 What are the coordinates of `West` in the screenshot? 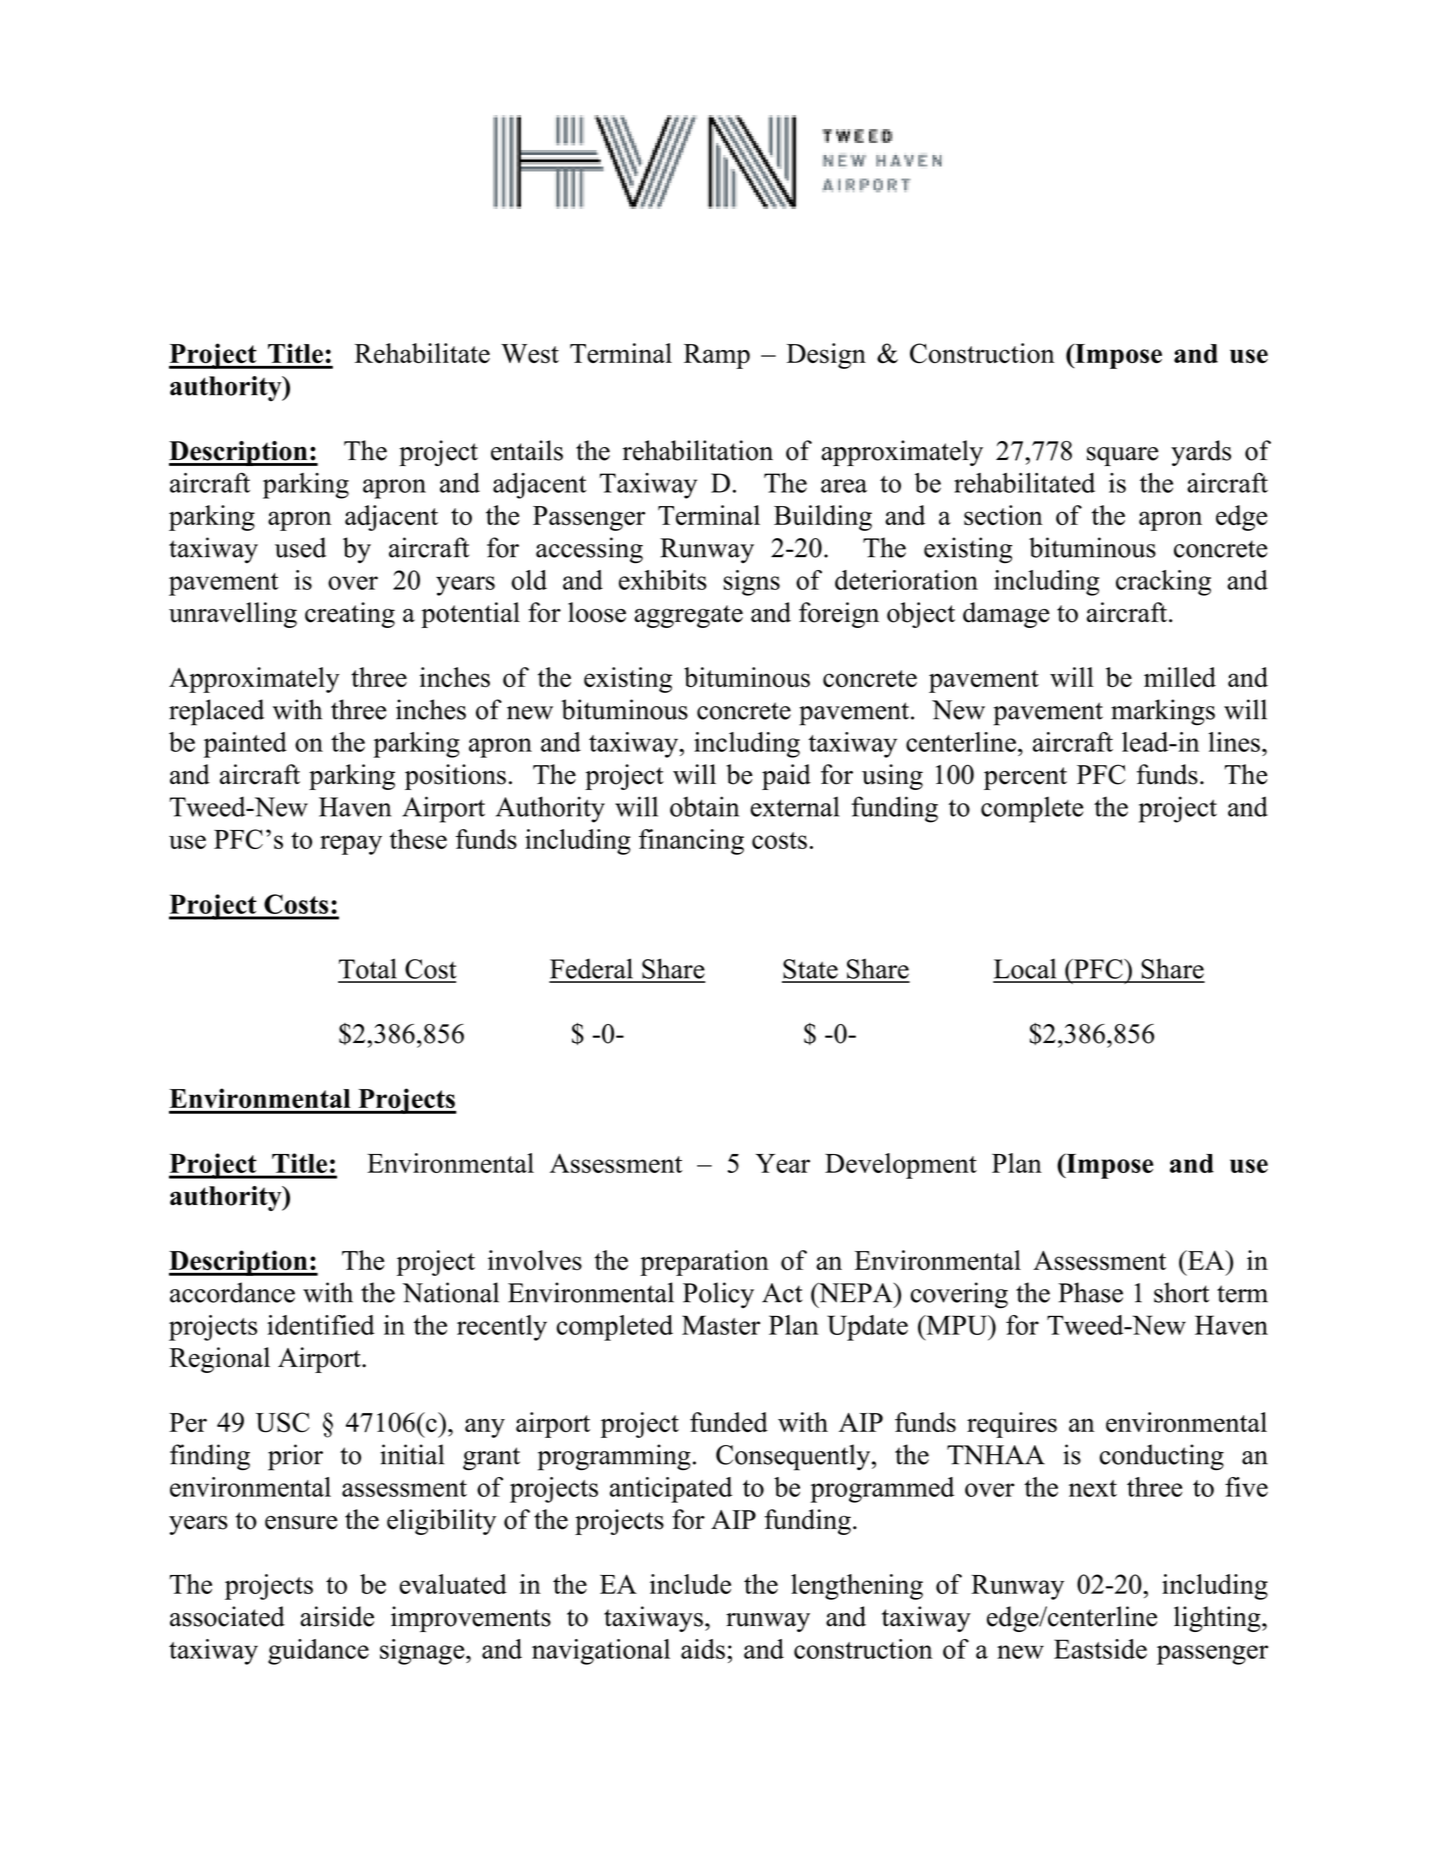 It's located at (530, 354).
